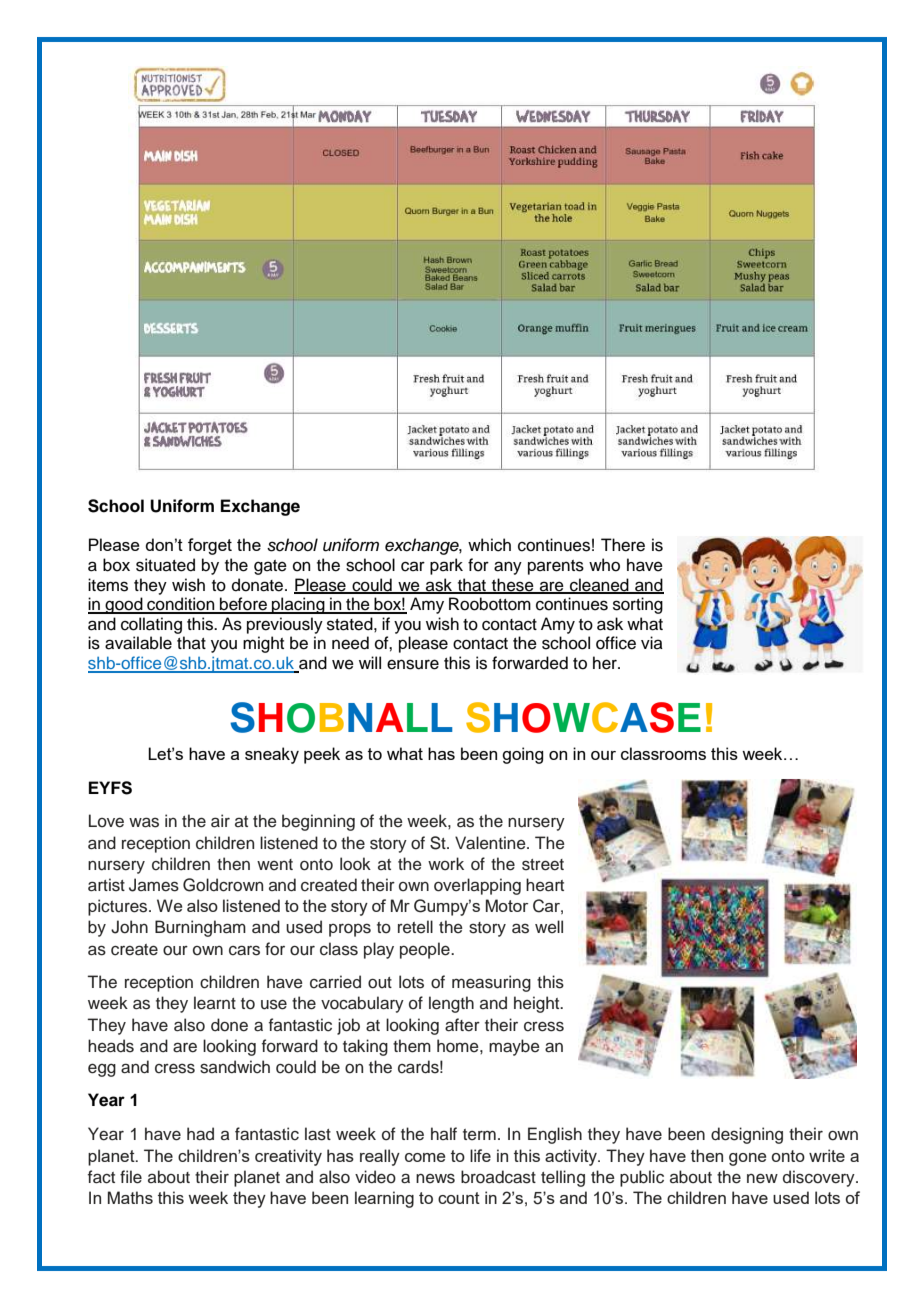 The width and height of the screenshot is (924, 1308). Describe the element at coordinates (446, 864) in the screenshot. I see `work` at that location.
